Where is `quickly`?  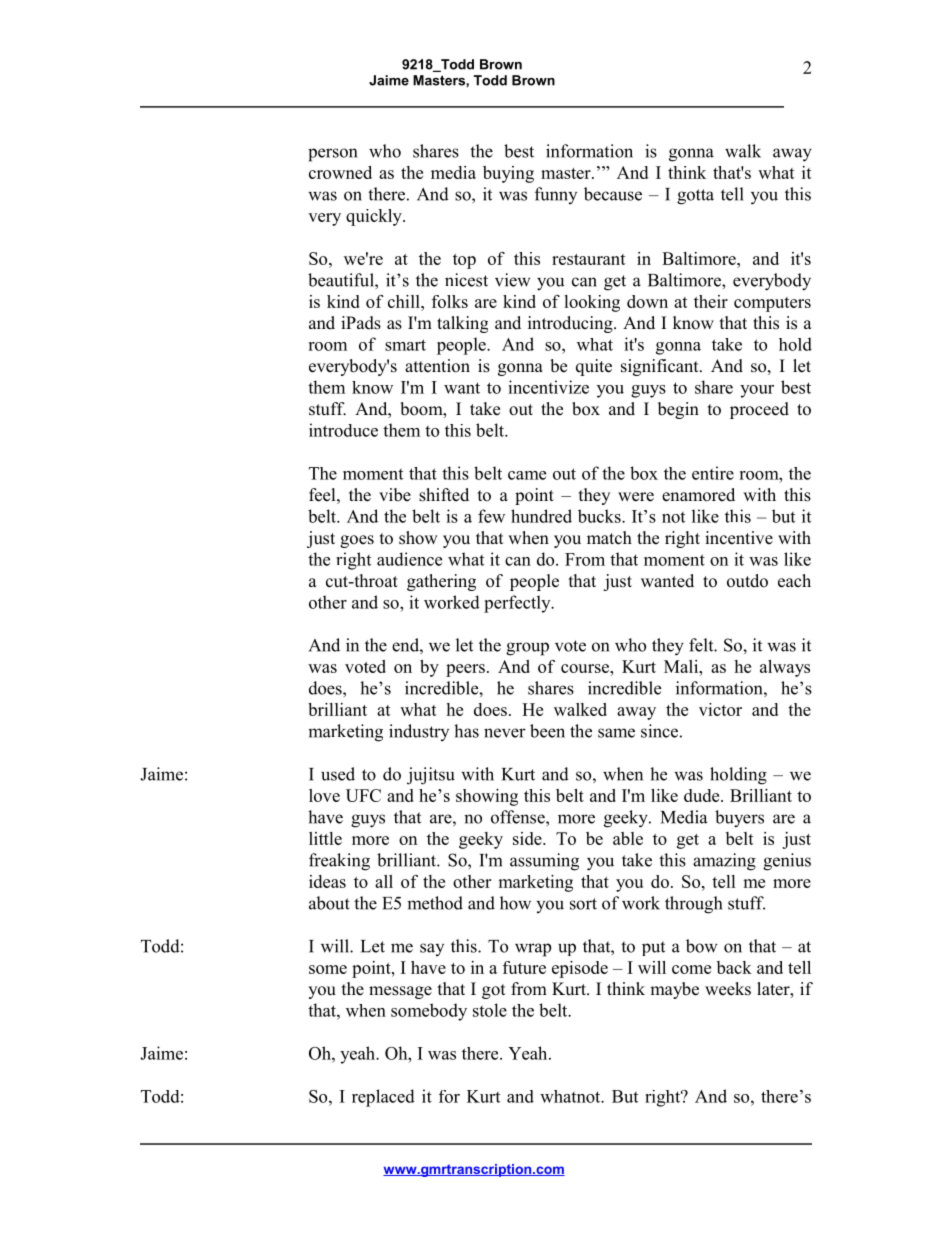 quickly is located at coordinates (375, 217).
